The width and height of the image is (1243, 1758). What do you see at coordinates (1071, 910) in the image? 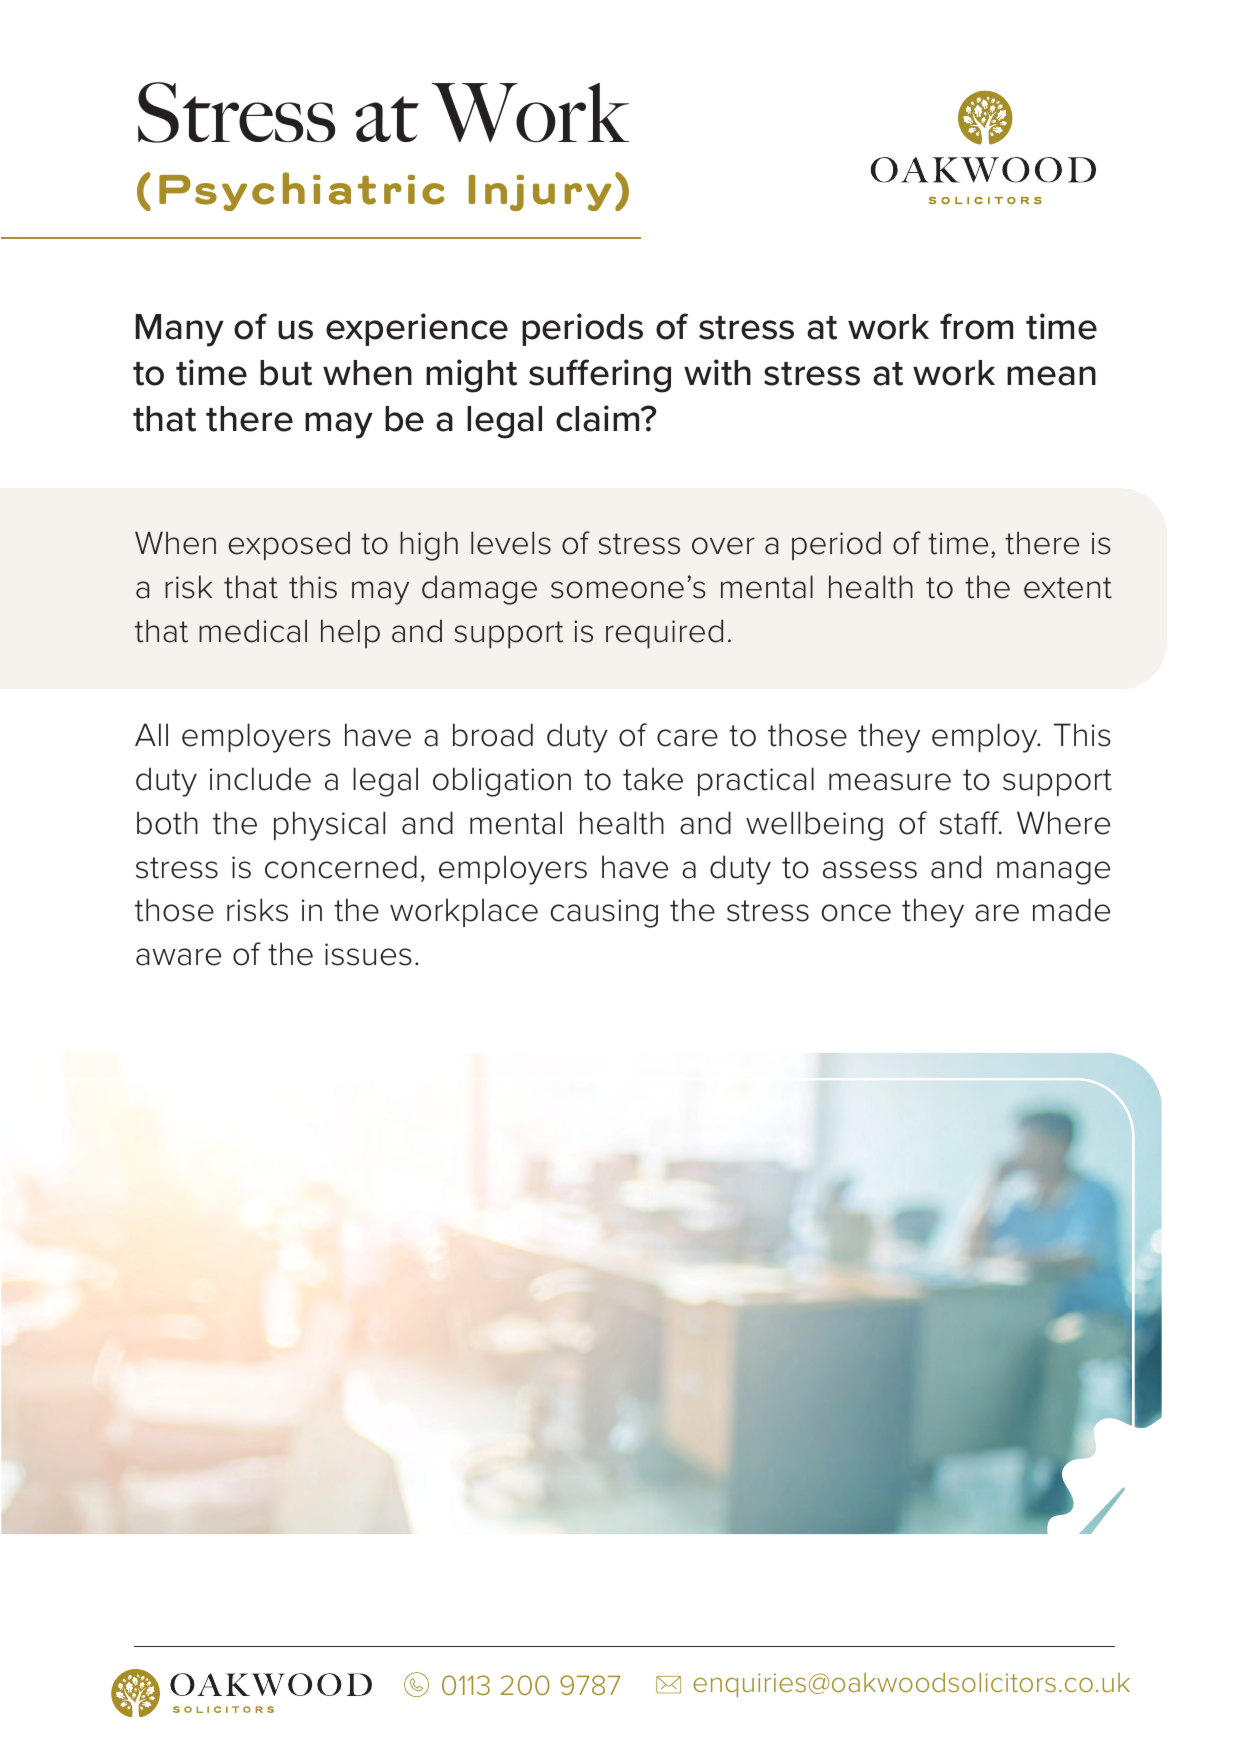
I see `made` at bounding box center [1071, 910].
